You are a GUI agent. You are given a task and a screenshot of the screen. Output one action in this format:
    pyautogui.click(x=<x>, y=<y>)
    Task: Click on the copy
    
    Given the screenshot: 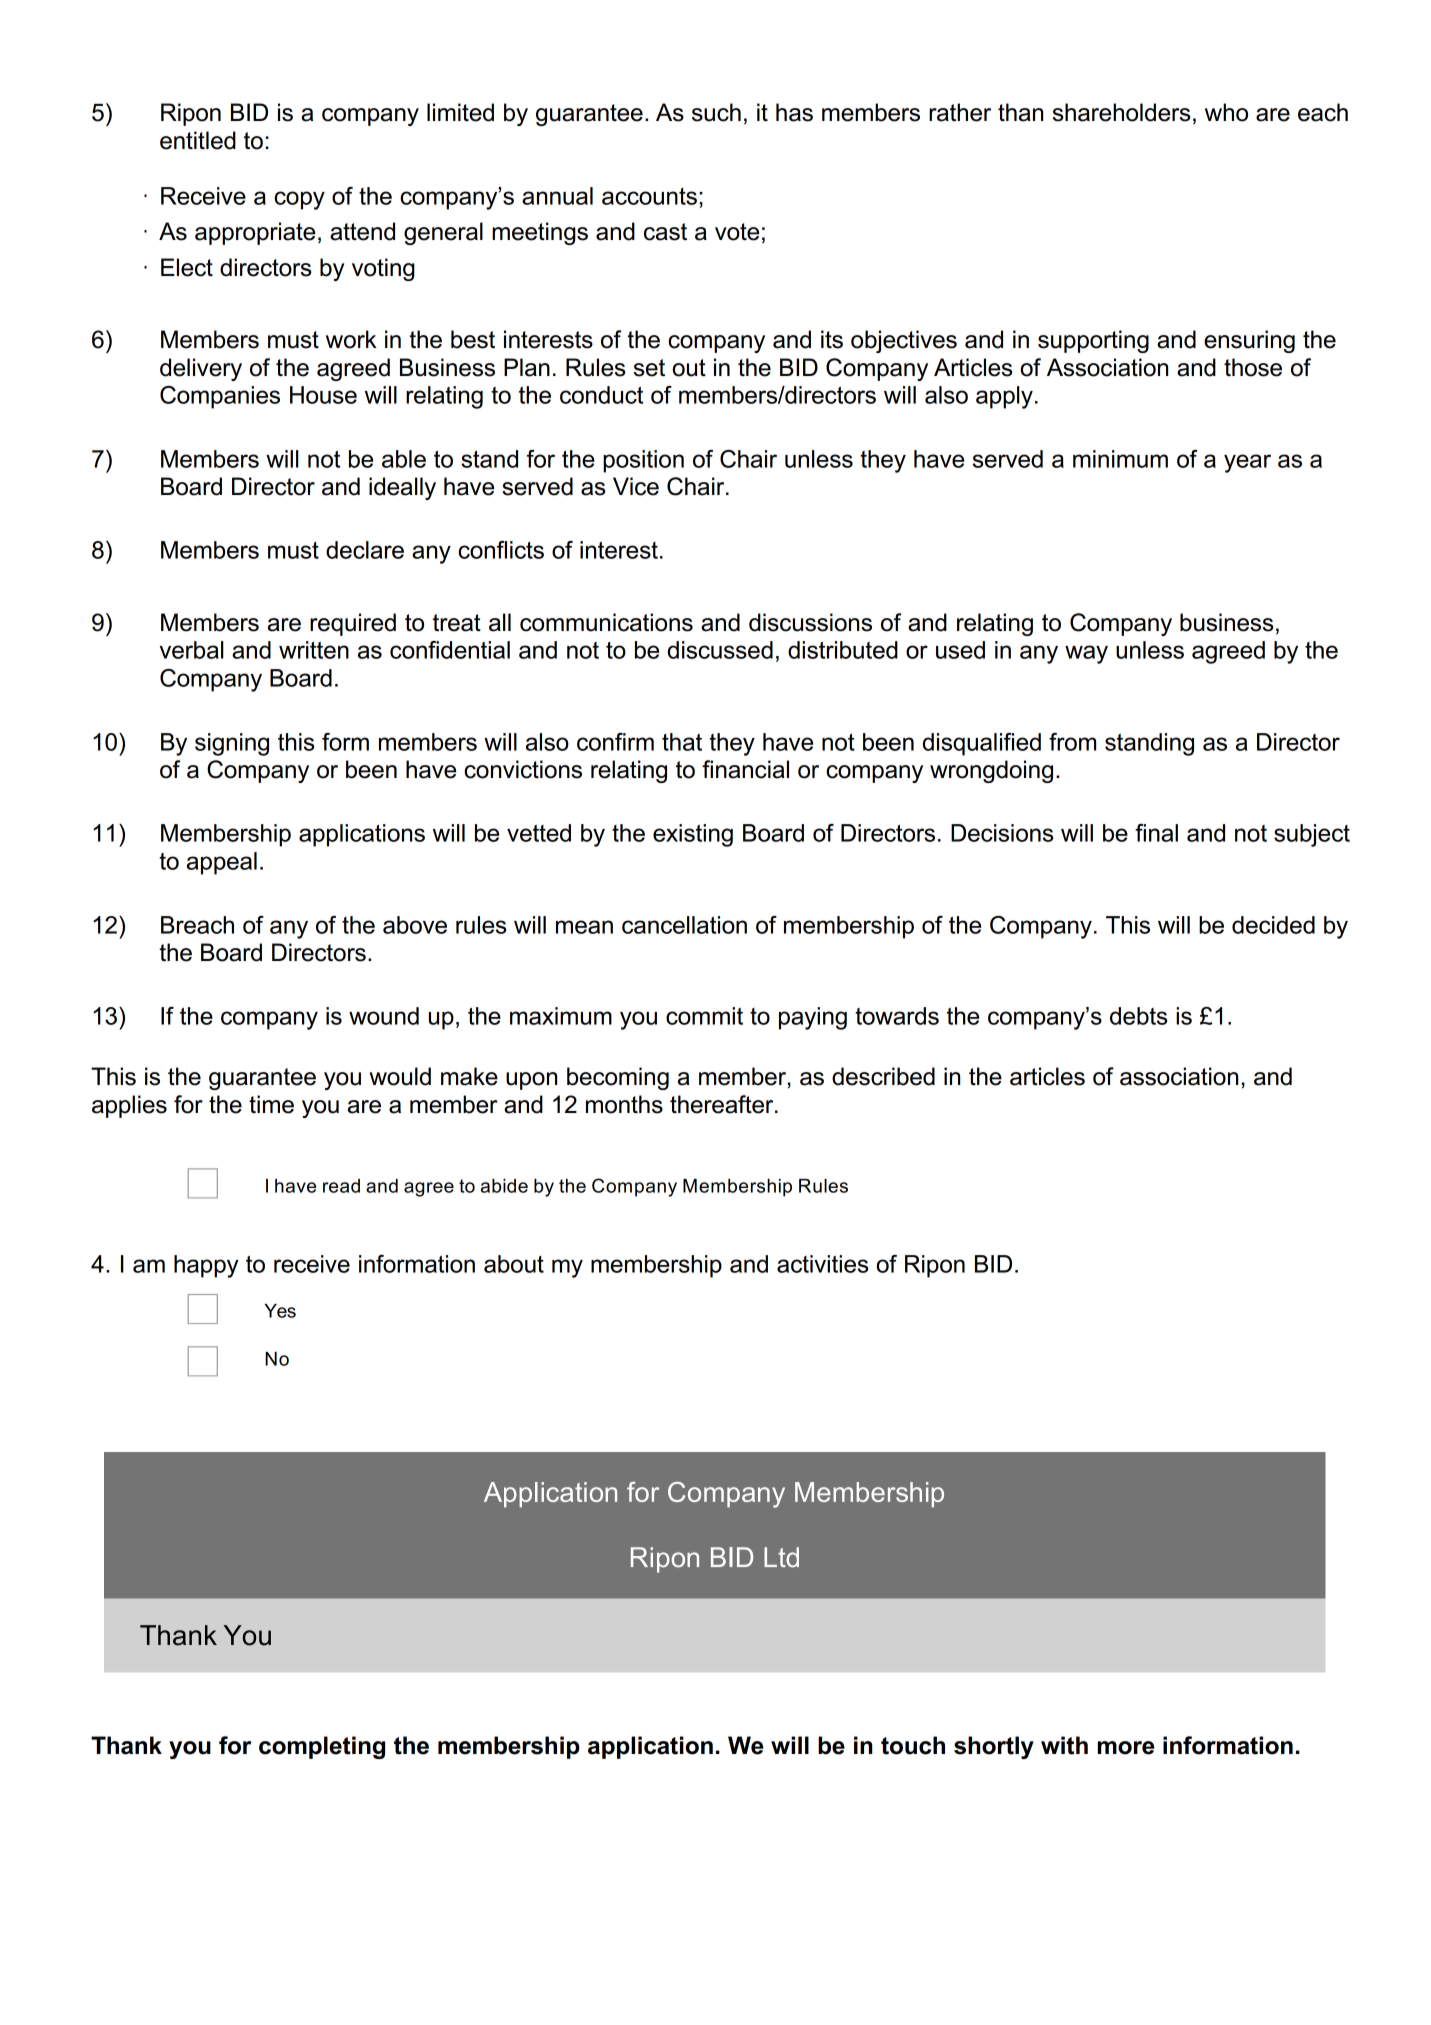 What is the action you would take?
    pyautogui.click(x=299, y=200)
